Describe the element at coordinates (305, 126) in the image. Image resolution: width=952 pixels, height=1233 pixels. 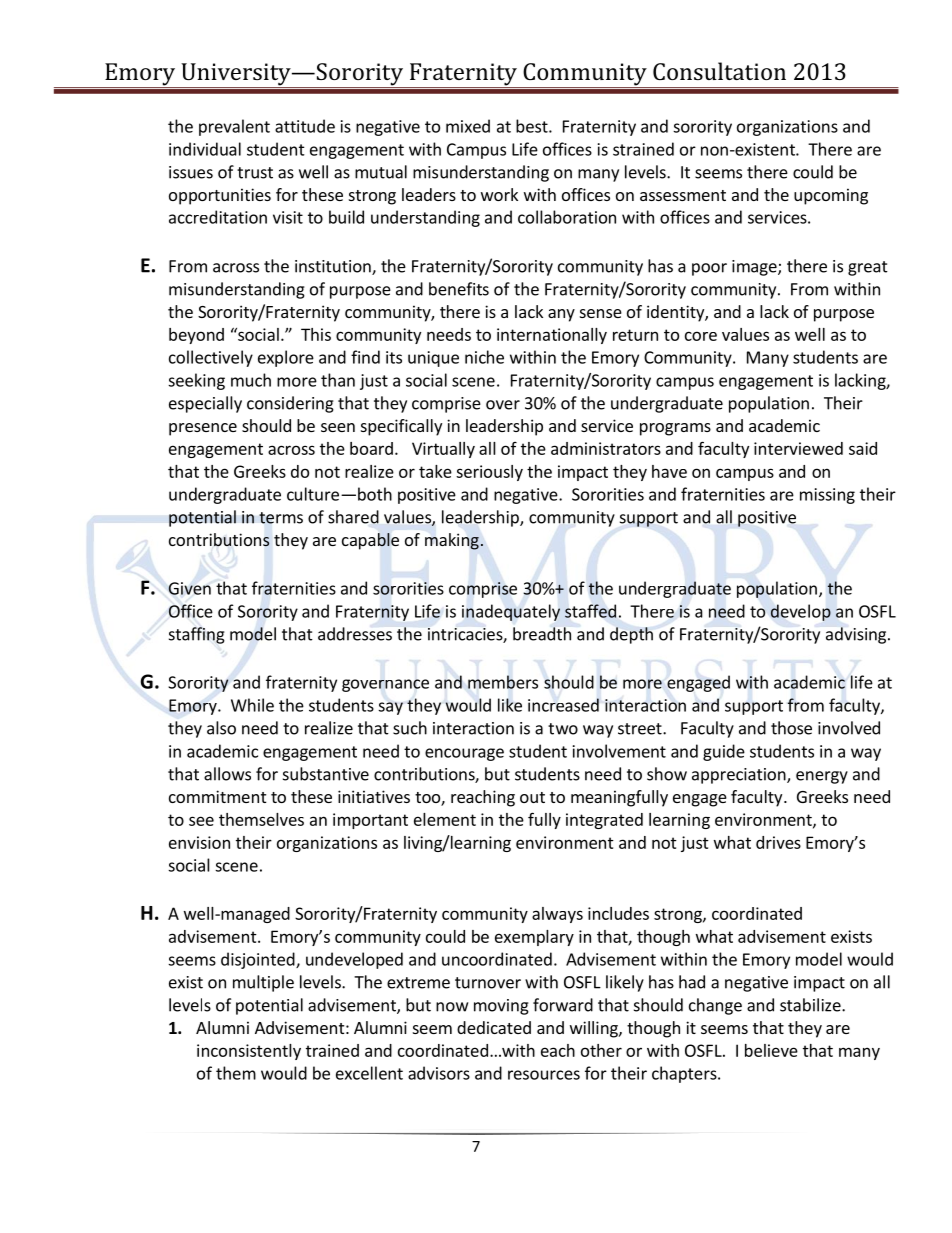
I see `attitude` at that location.
